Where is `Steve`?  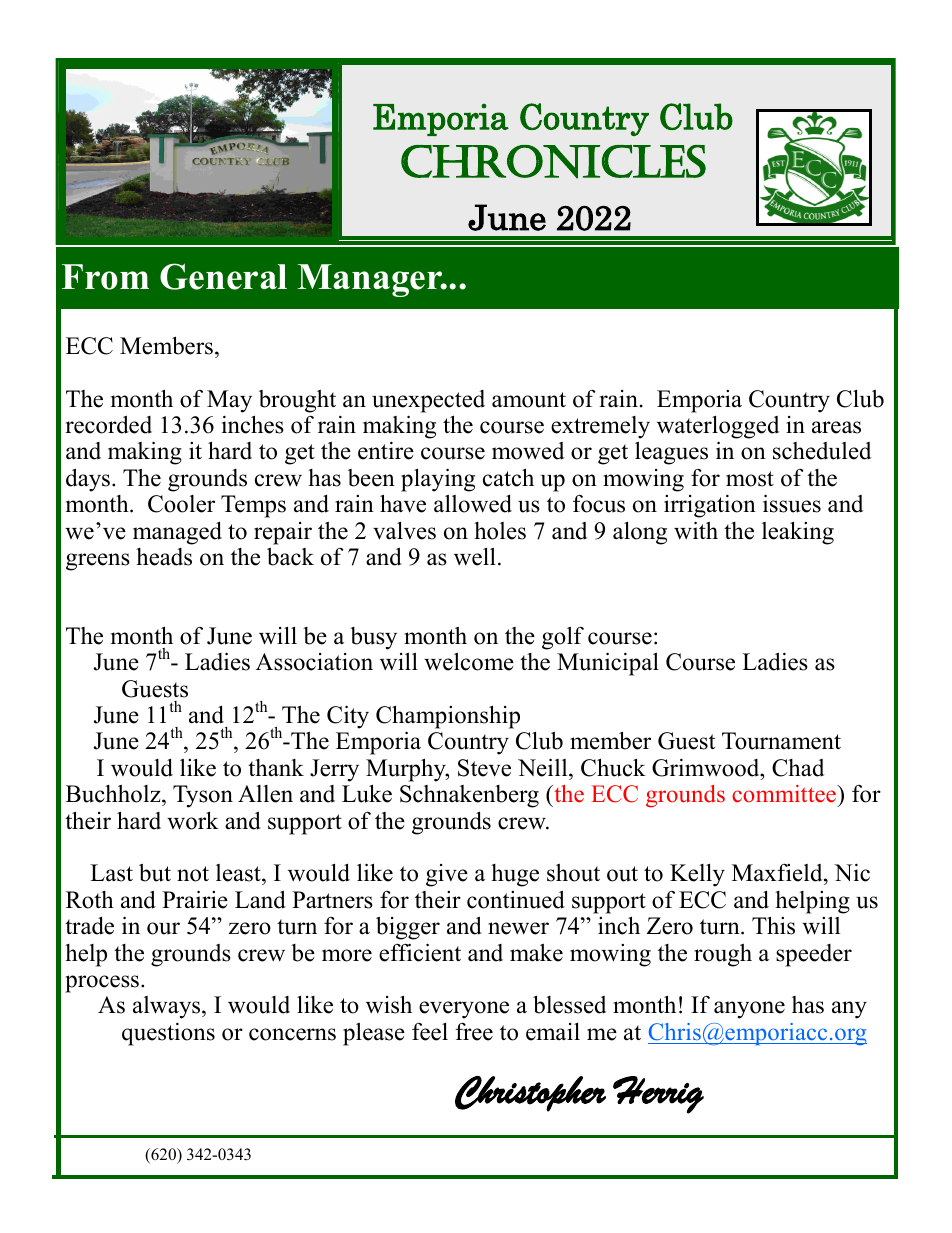 Steve is located at coordinates (484, 768).
